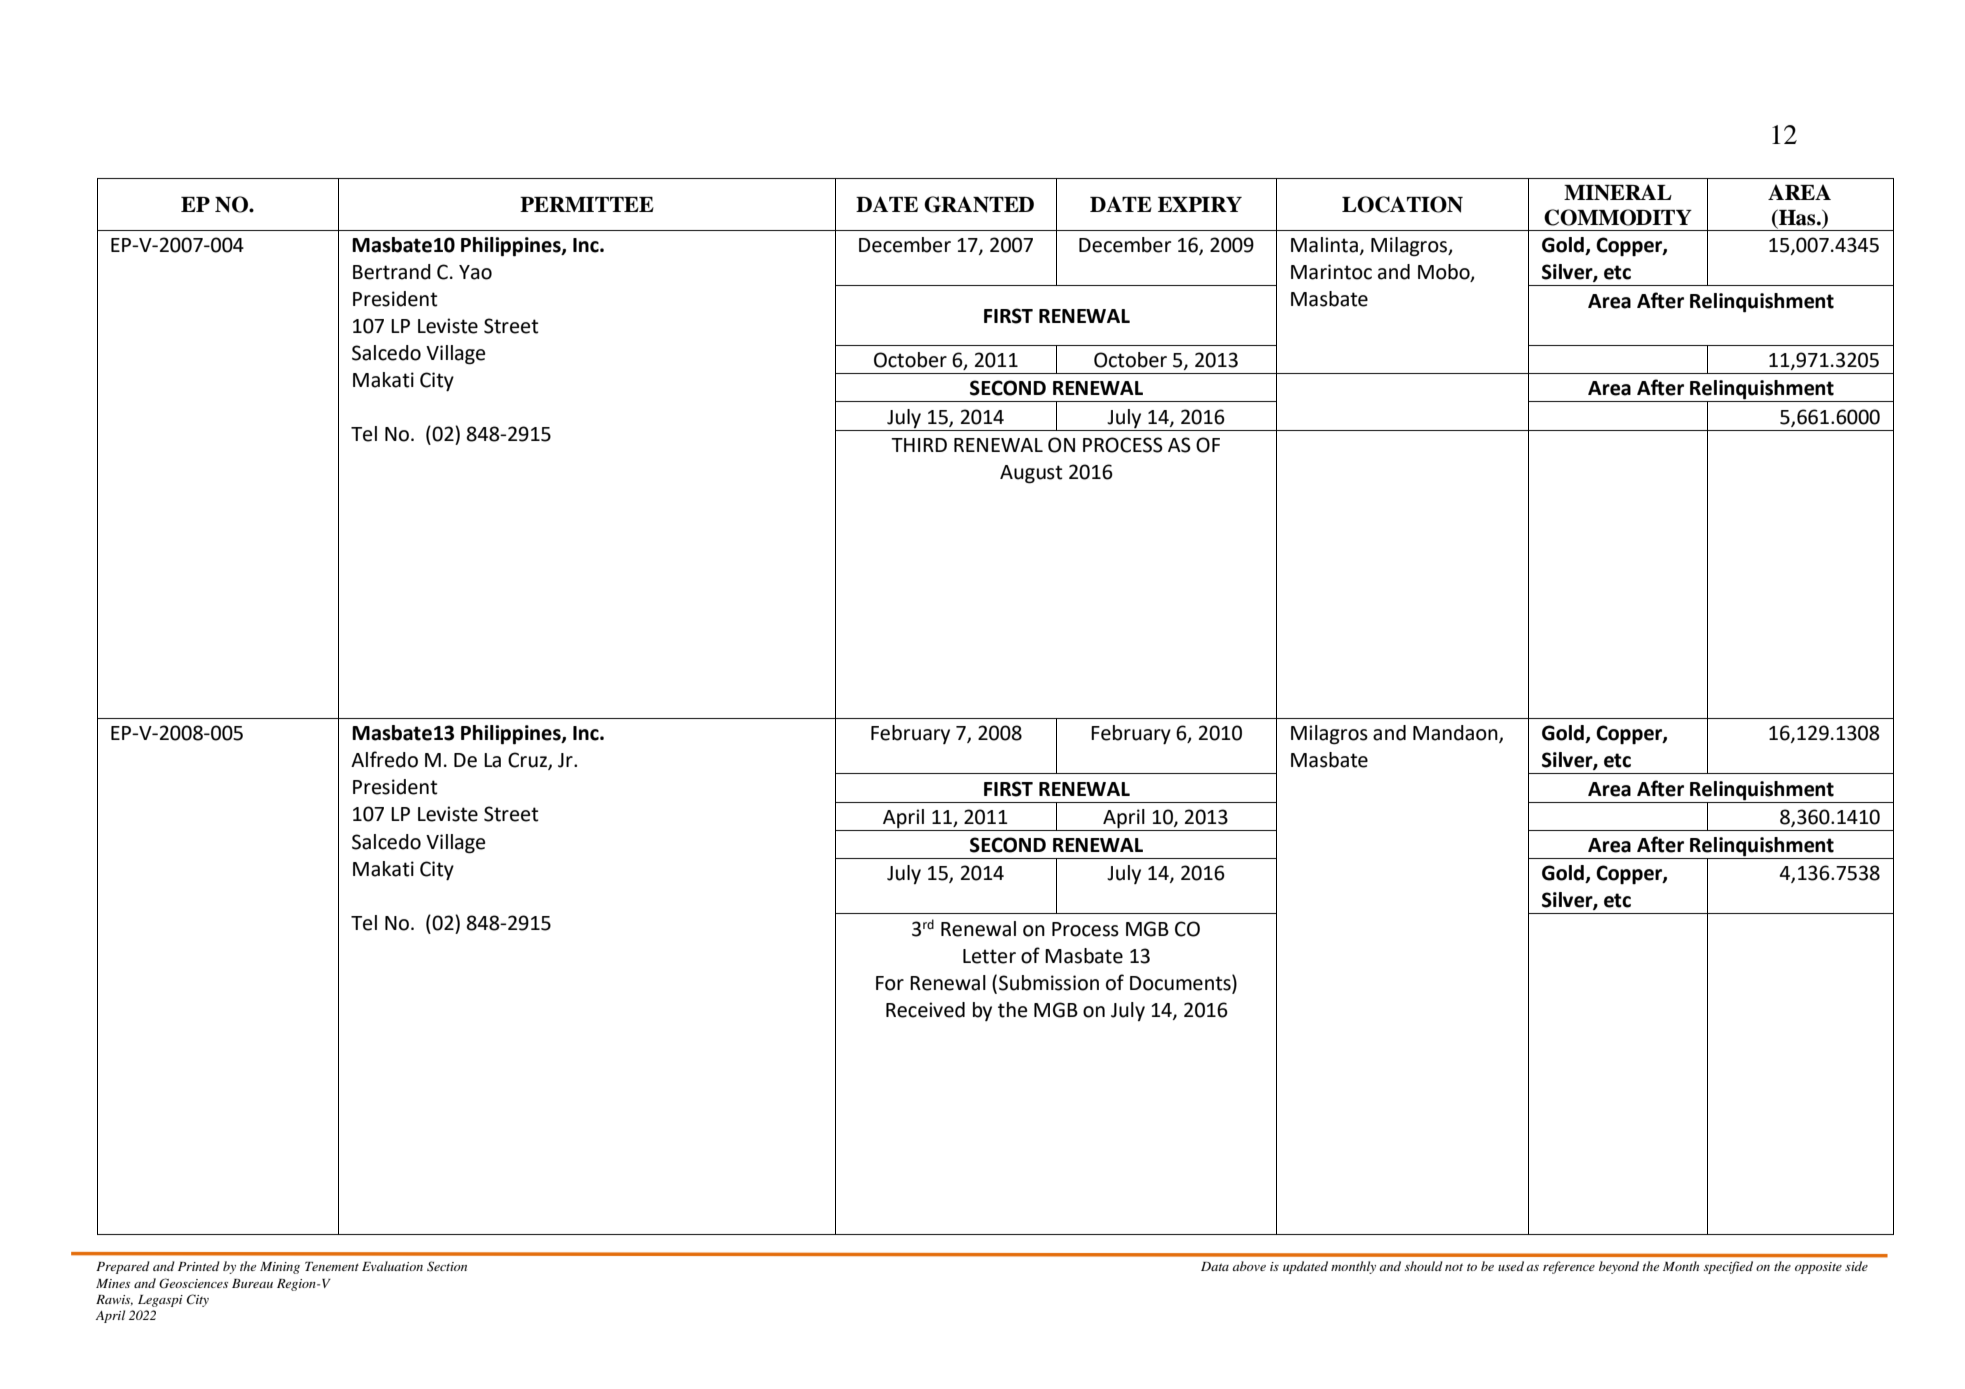  I want to click on For, so click(890, 983).
